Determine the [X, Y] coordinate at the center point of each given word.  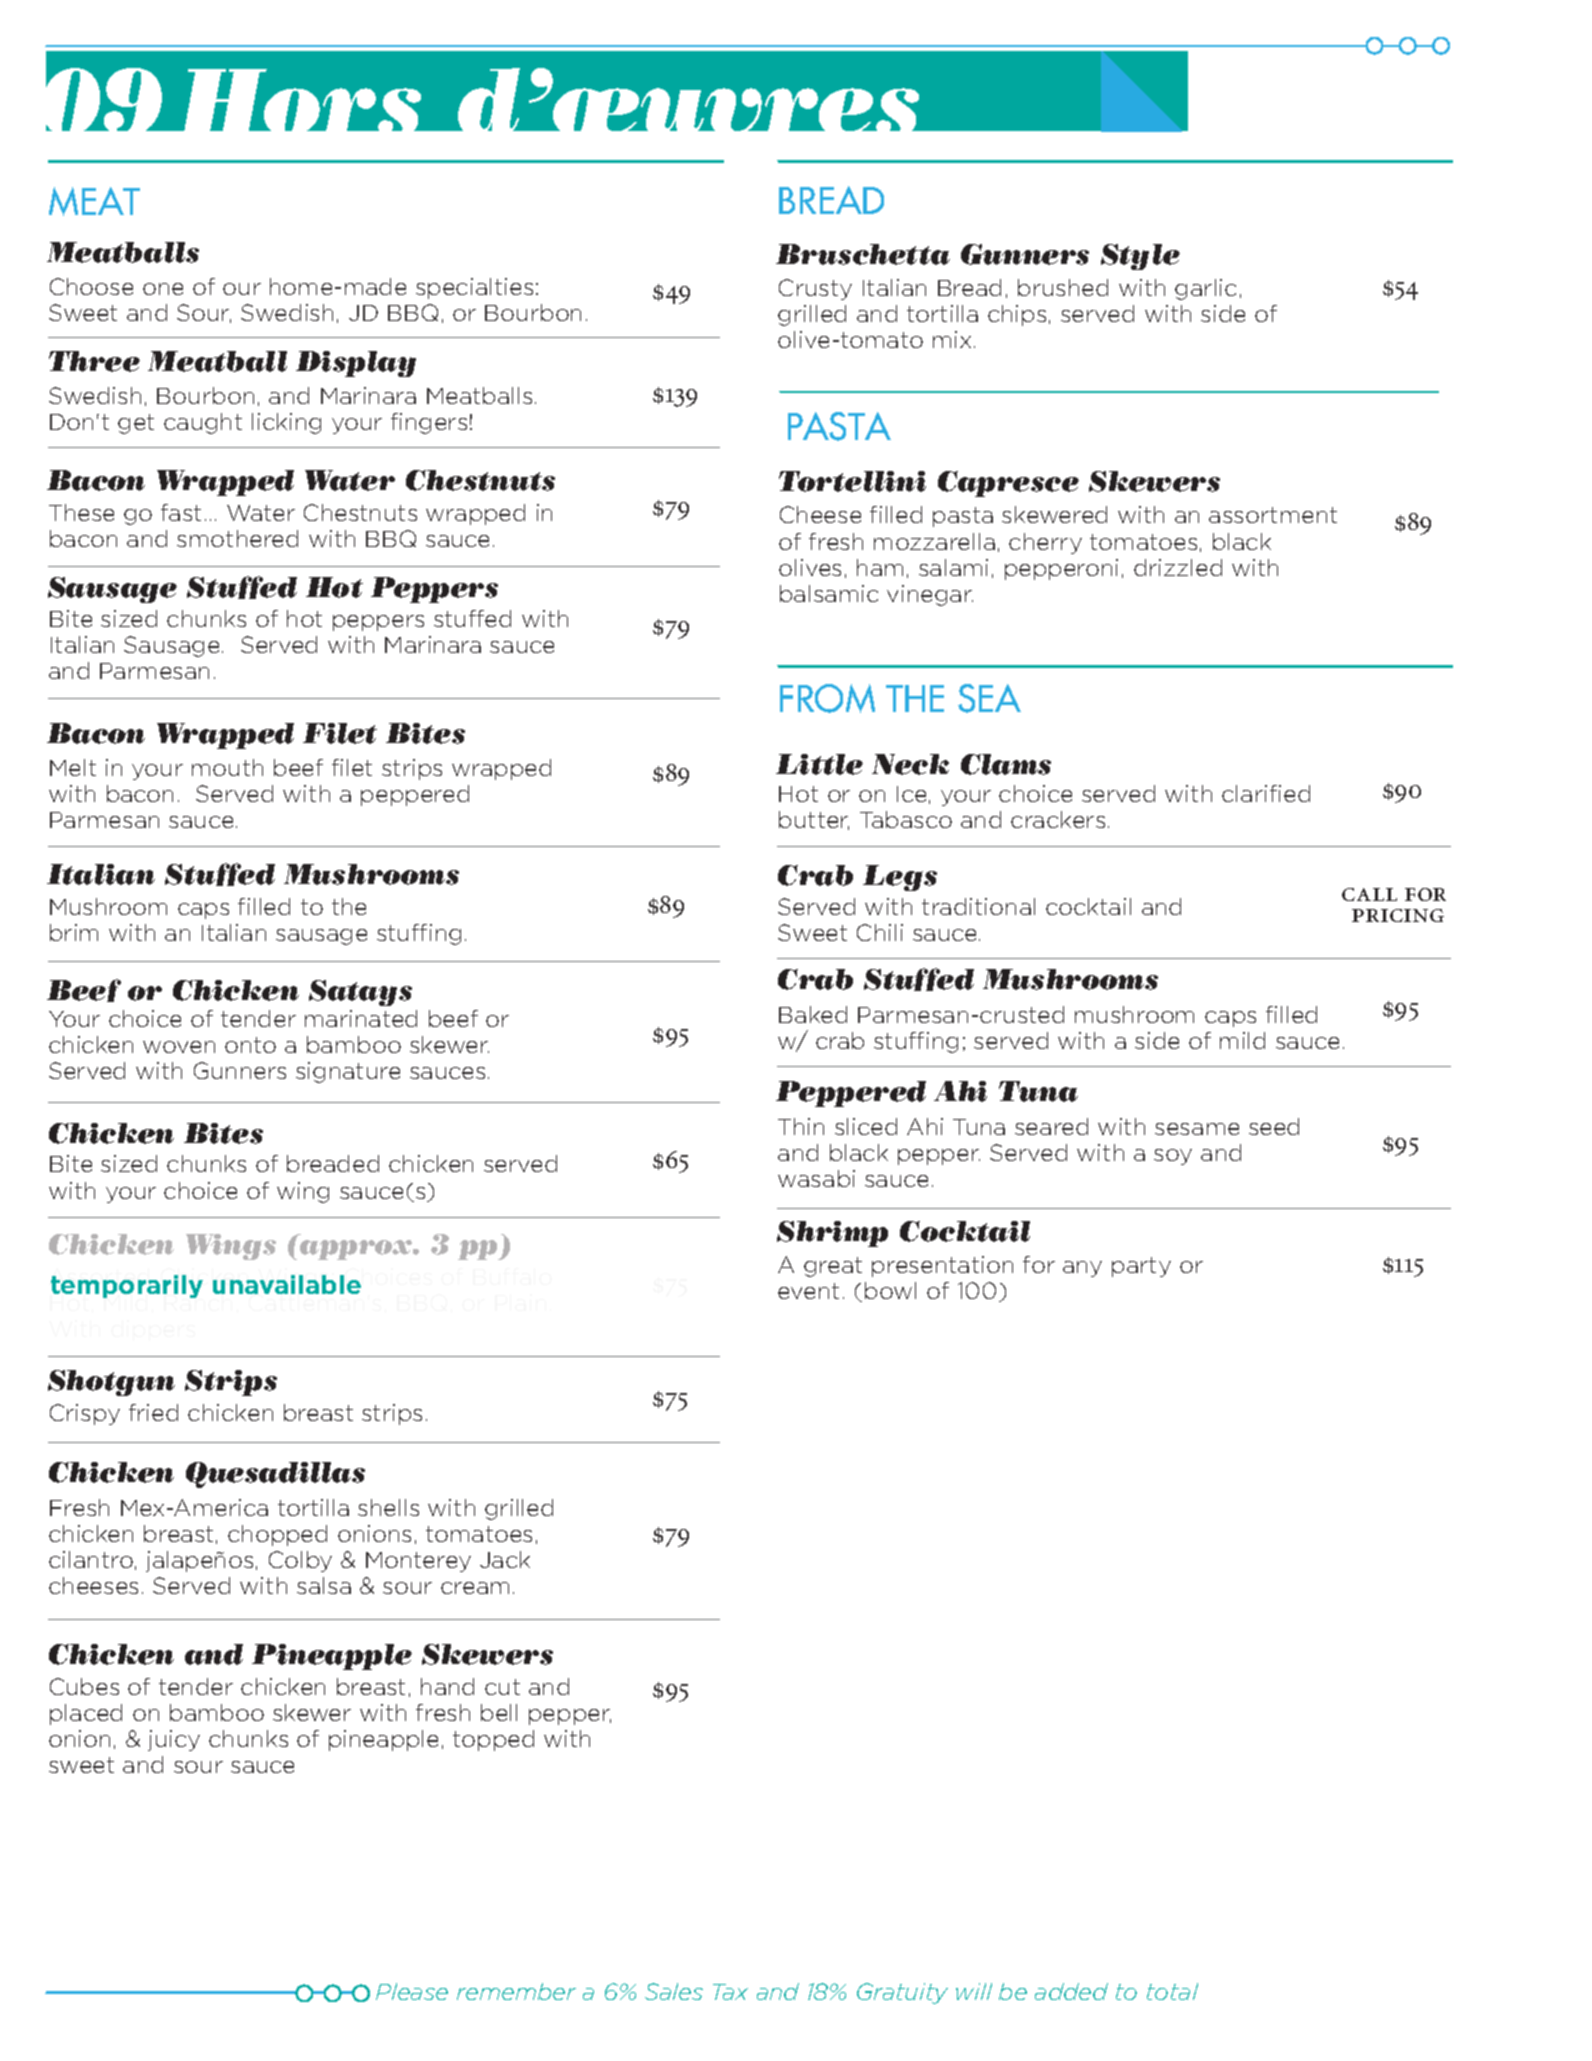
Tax [730, 1992]
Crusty [815, 289]
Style [1140, 257]
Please [412, 1991]
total [1172, 1991]
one [163, 289]
